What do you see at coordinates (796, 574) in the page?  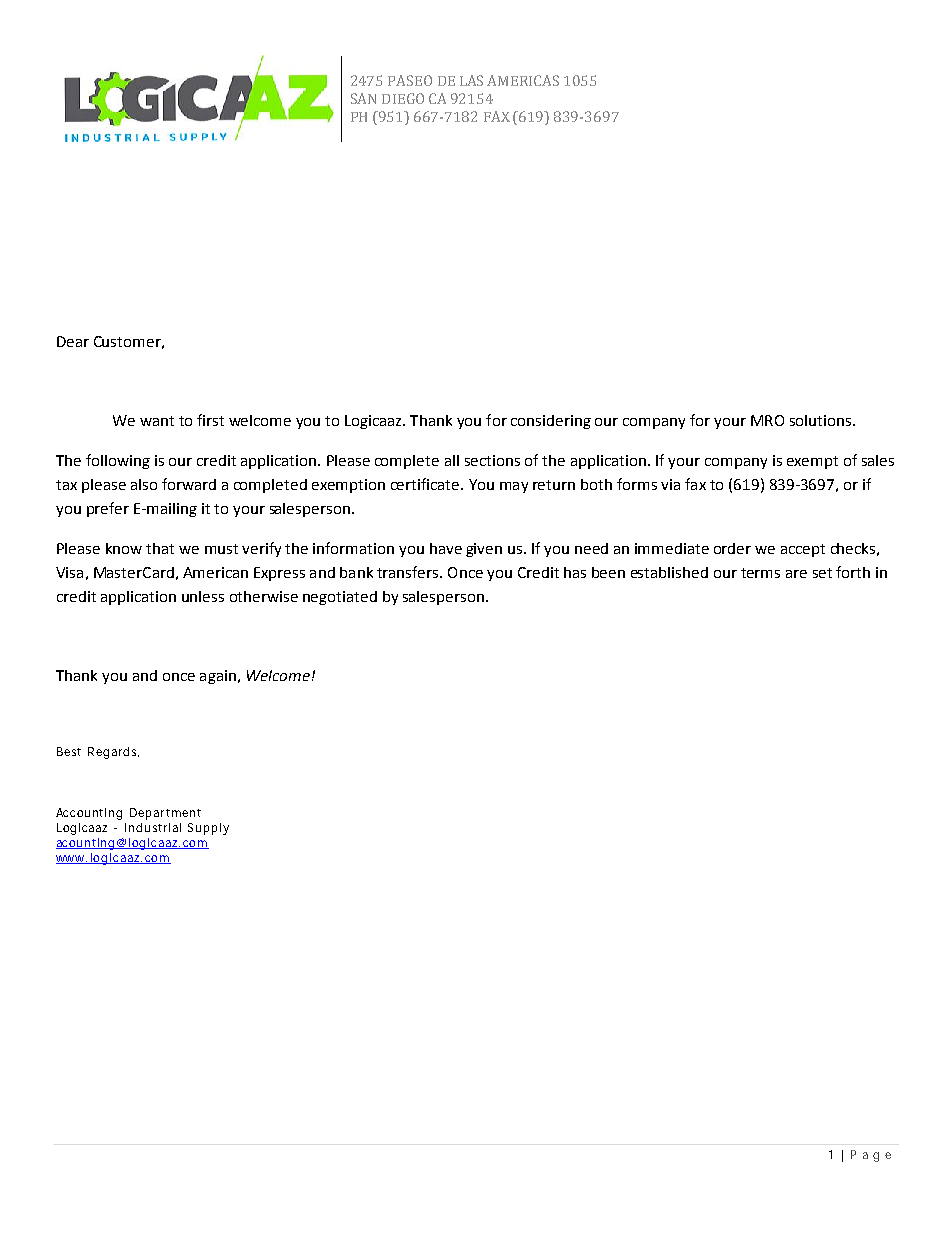 I see `are` at bounding box center [796, 574].
